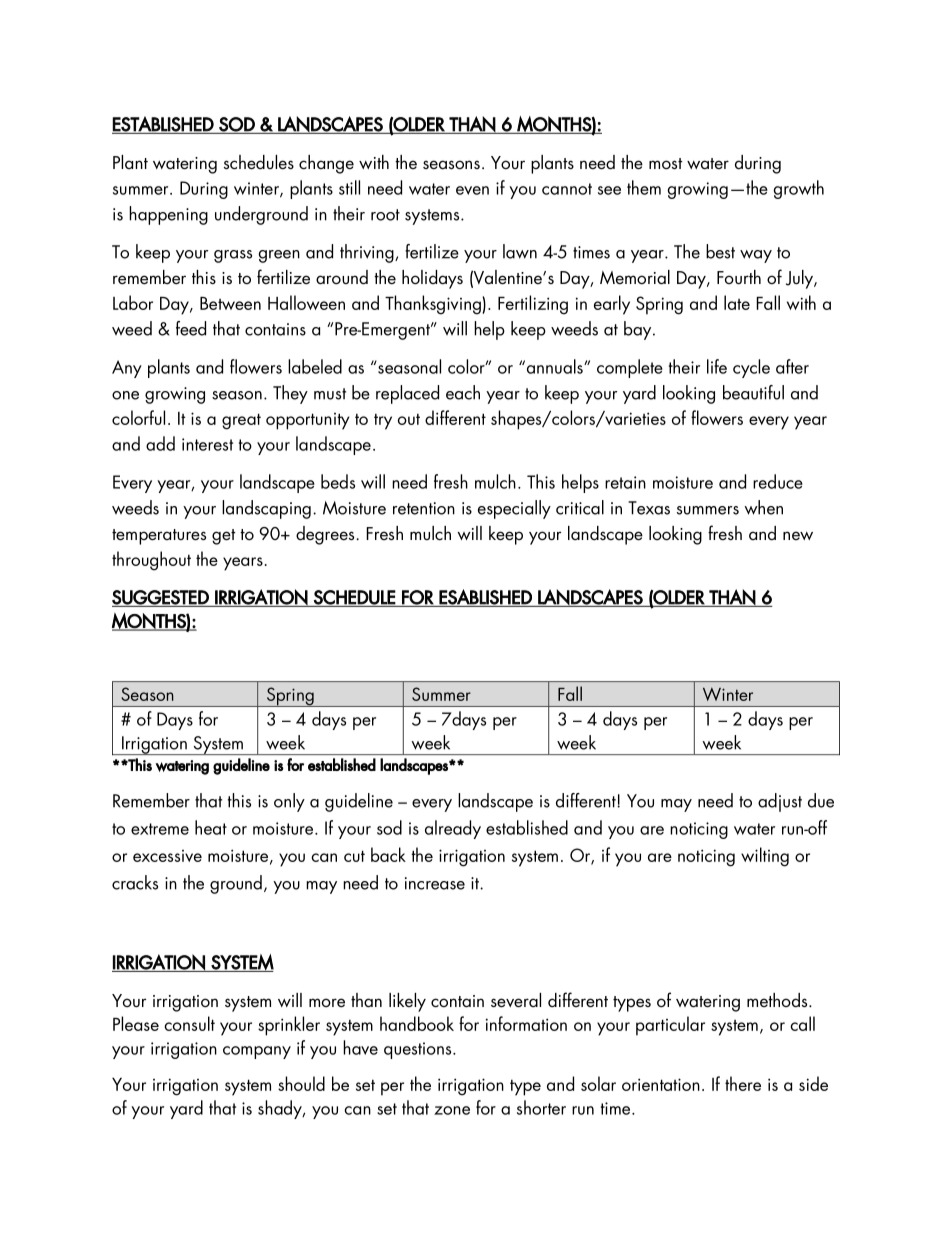  I want to click on each, so click(463, 392).
